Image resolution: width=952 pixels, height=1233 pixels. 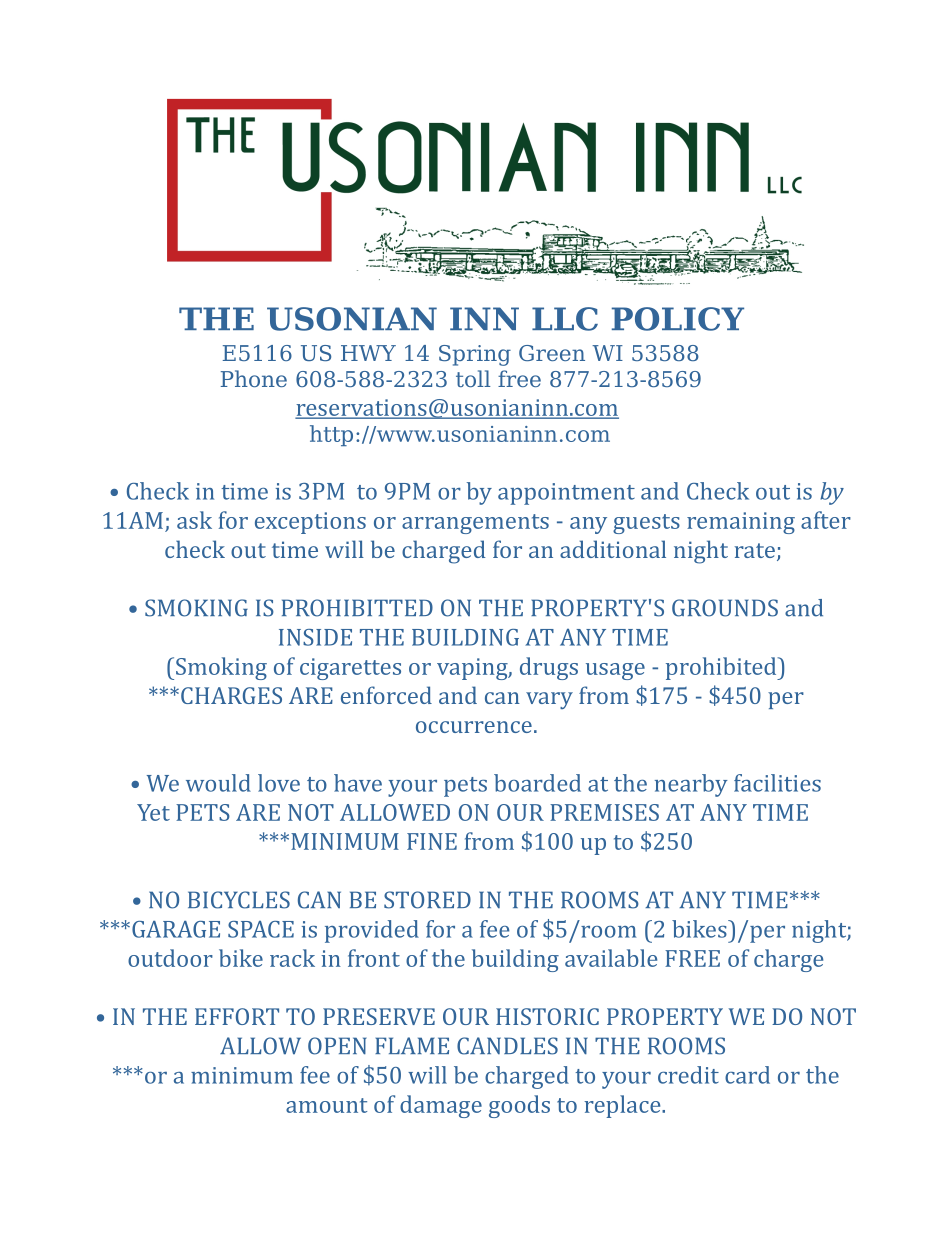 I want to click on occurrence, so click(x=474, y=727).
